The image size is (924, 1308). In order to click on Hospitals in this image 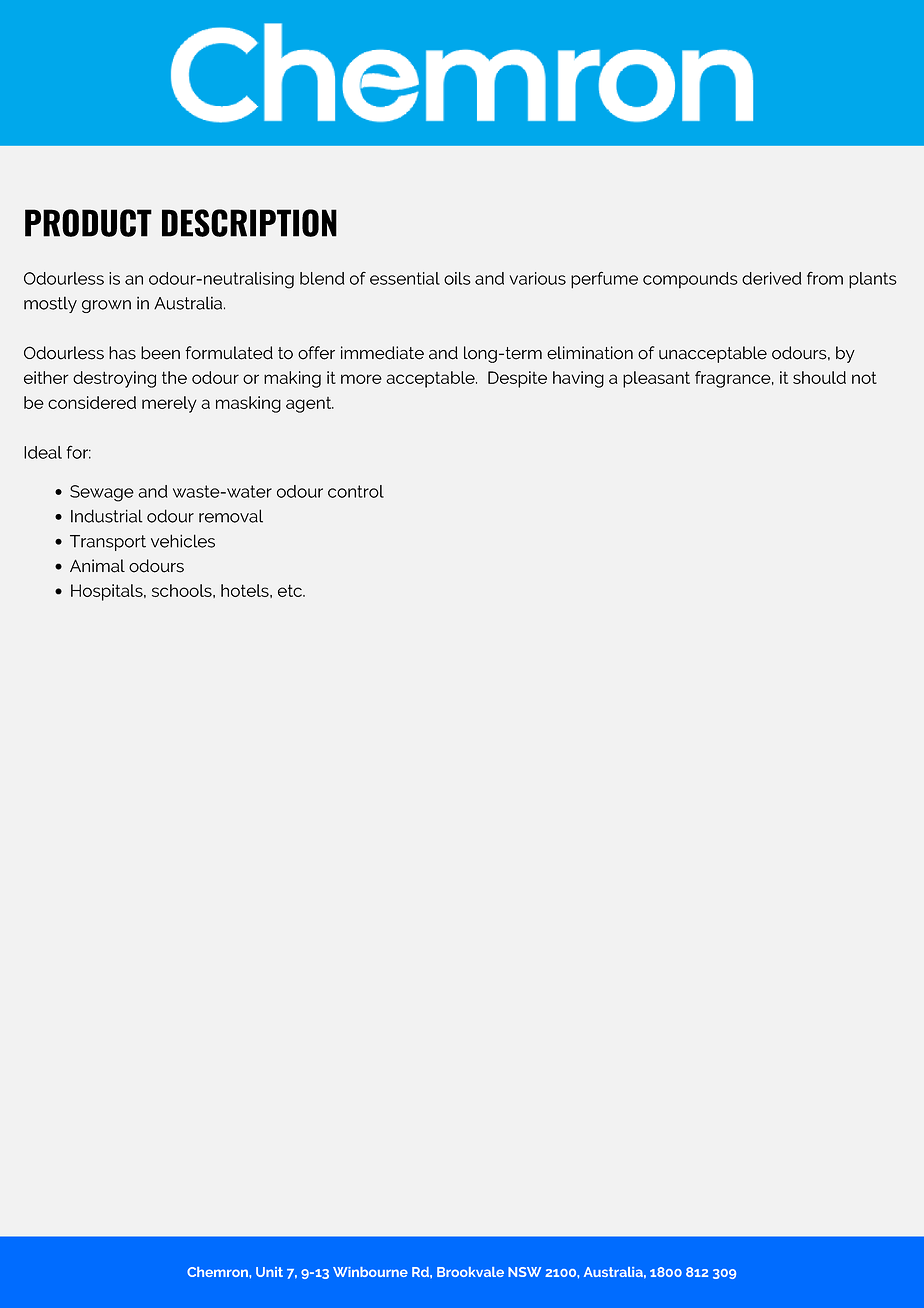, I will do `click(108, 592)`.
